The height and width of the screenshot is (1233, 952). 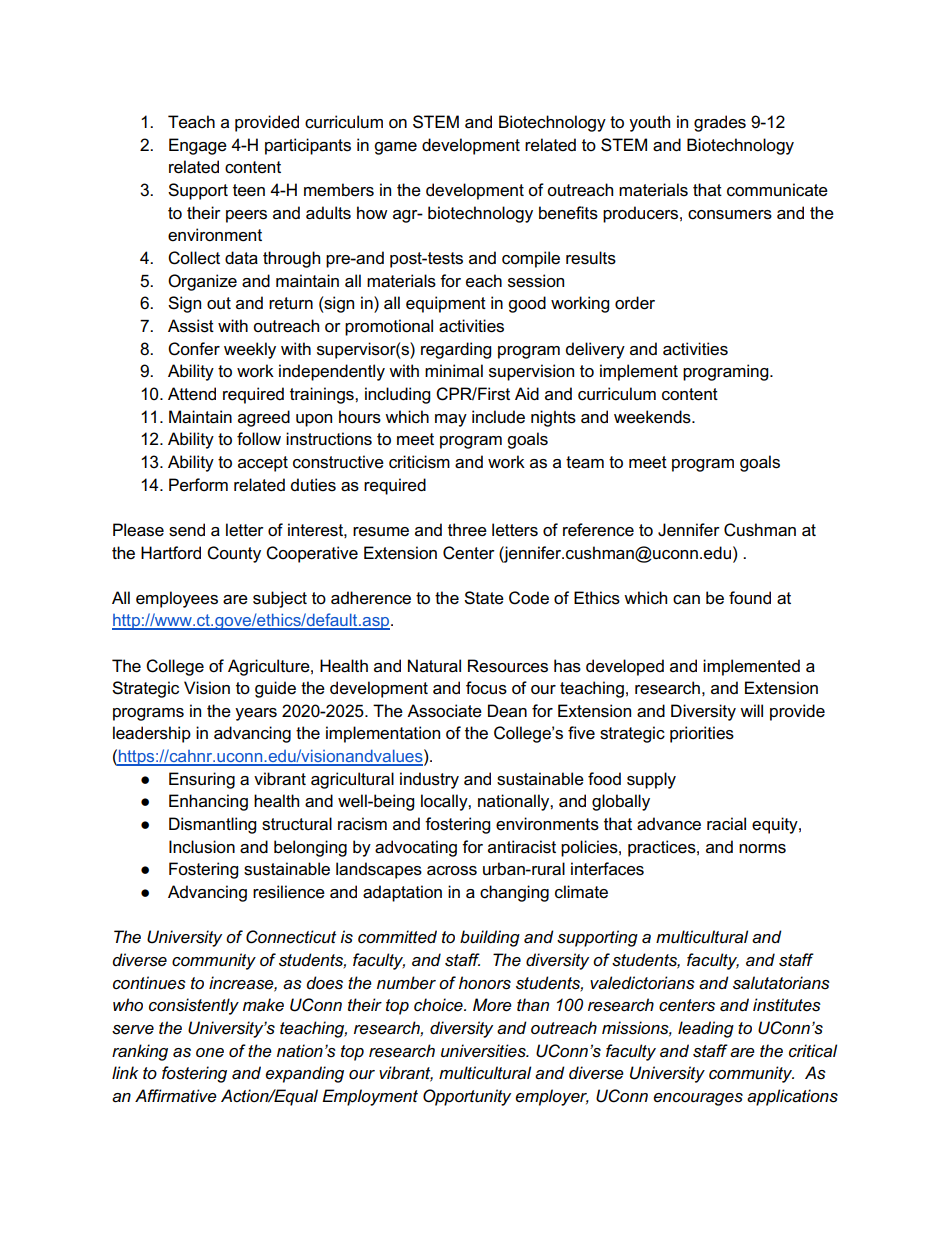 What do you see at coordinates (751, 710) in the screenshot?
I see `will` at bounding box center [751, 710].
